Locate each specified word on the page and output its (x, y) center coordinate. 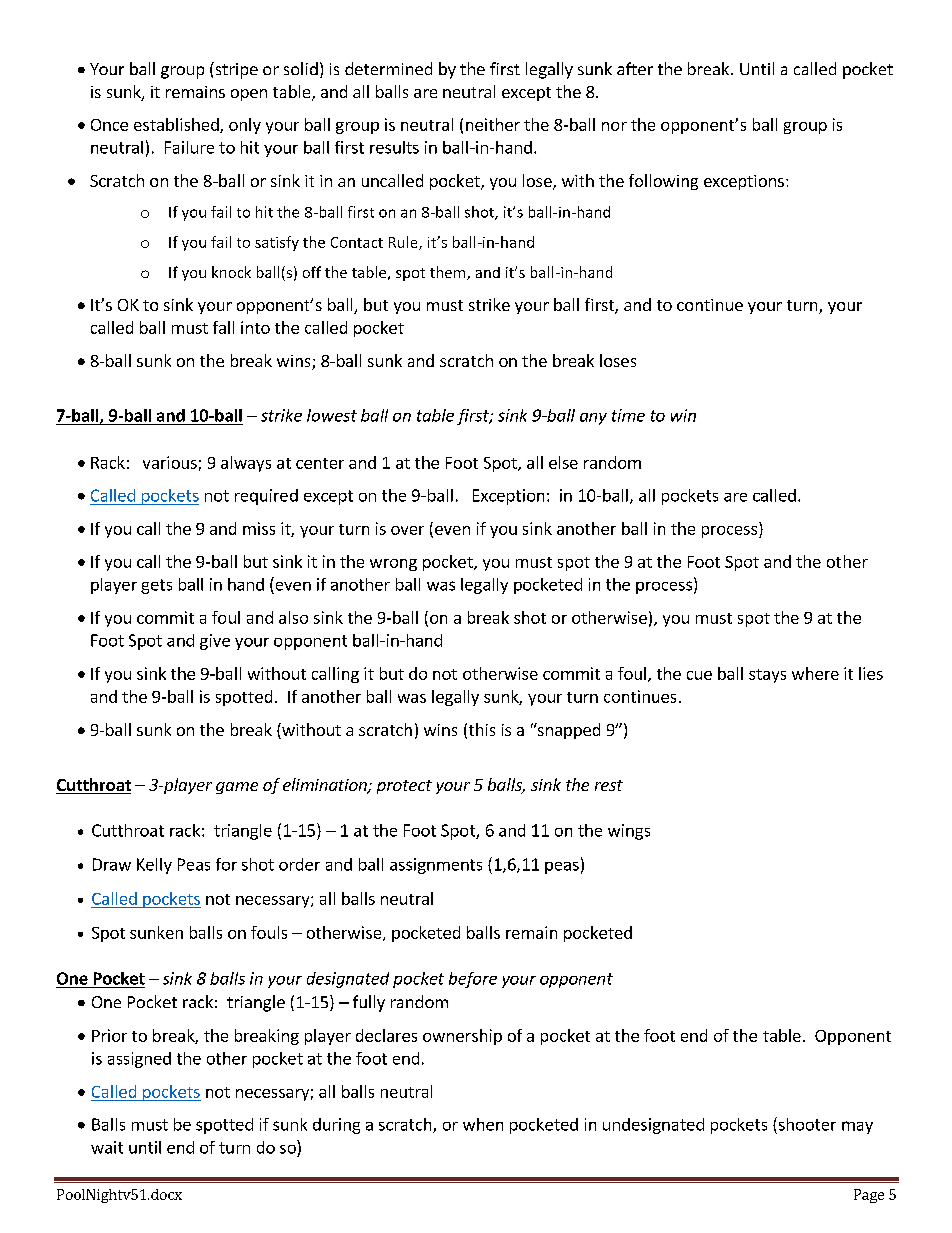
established (177, 125)
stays (767, 676)
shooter (806, 1124)
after (635, 68)
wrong (393, 565)
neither (493, 124)
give (215, 642)
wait (107, 1147)
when (483, 1124)
